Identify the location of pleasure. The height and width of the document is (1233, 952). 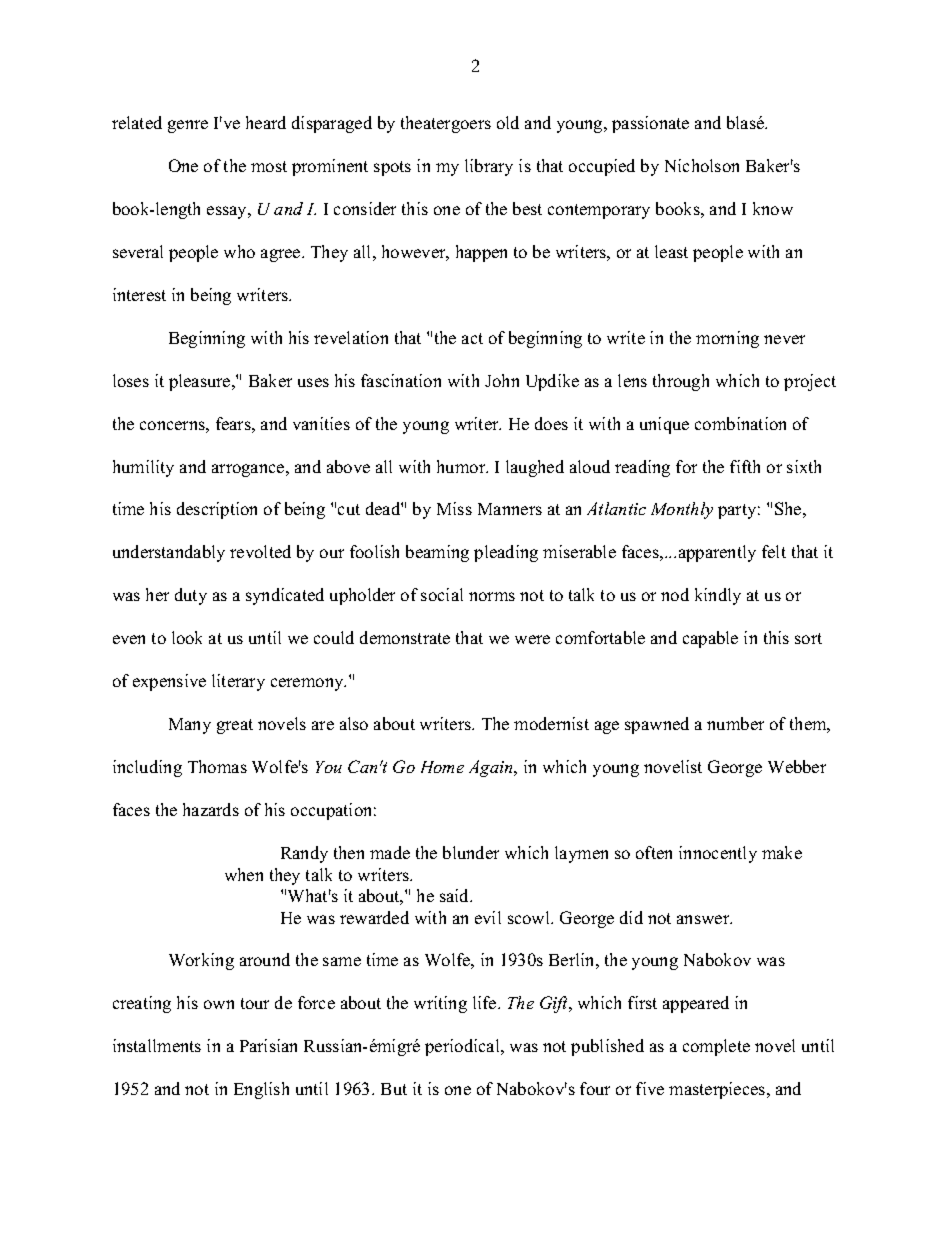
(201, 382).
